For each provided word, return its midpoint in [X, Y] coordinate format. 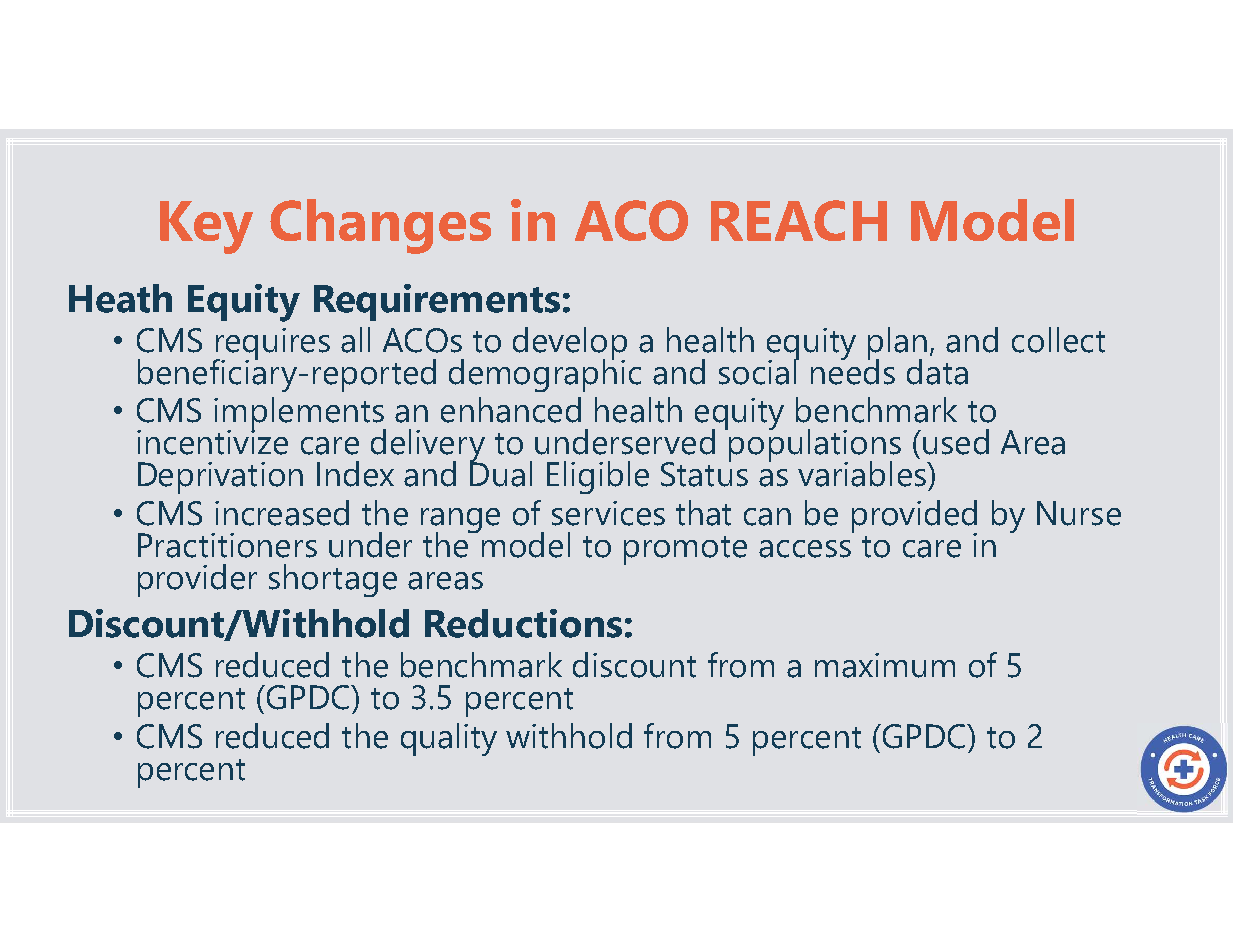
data [937, 372]
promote [685, 550]
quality [449, 739]
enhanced [511, 410]
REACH [799, 220]
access [805, 549]
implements [300, 414]
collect [1058, 340]
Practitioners [227, 545]
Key [206, 227]
